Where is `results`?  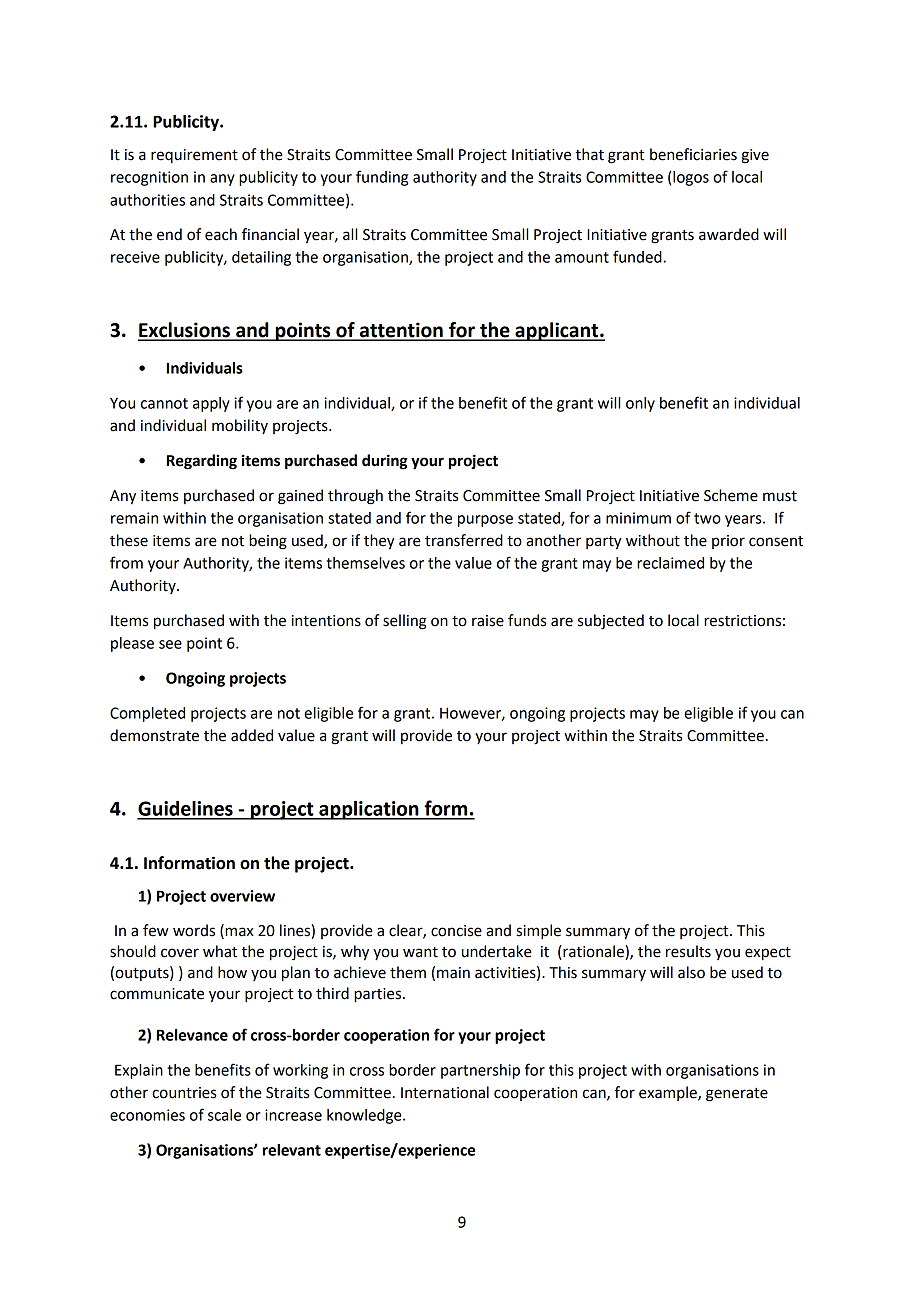
results is located at coordinates (688, 951).
